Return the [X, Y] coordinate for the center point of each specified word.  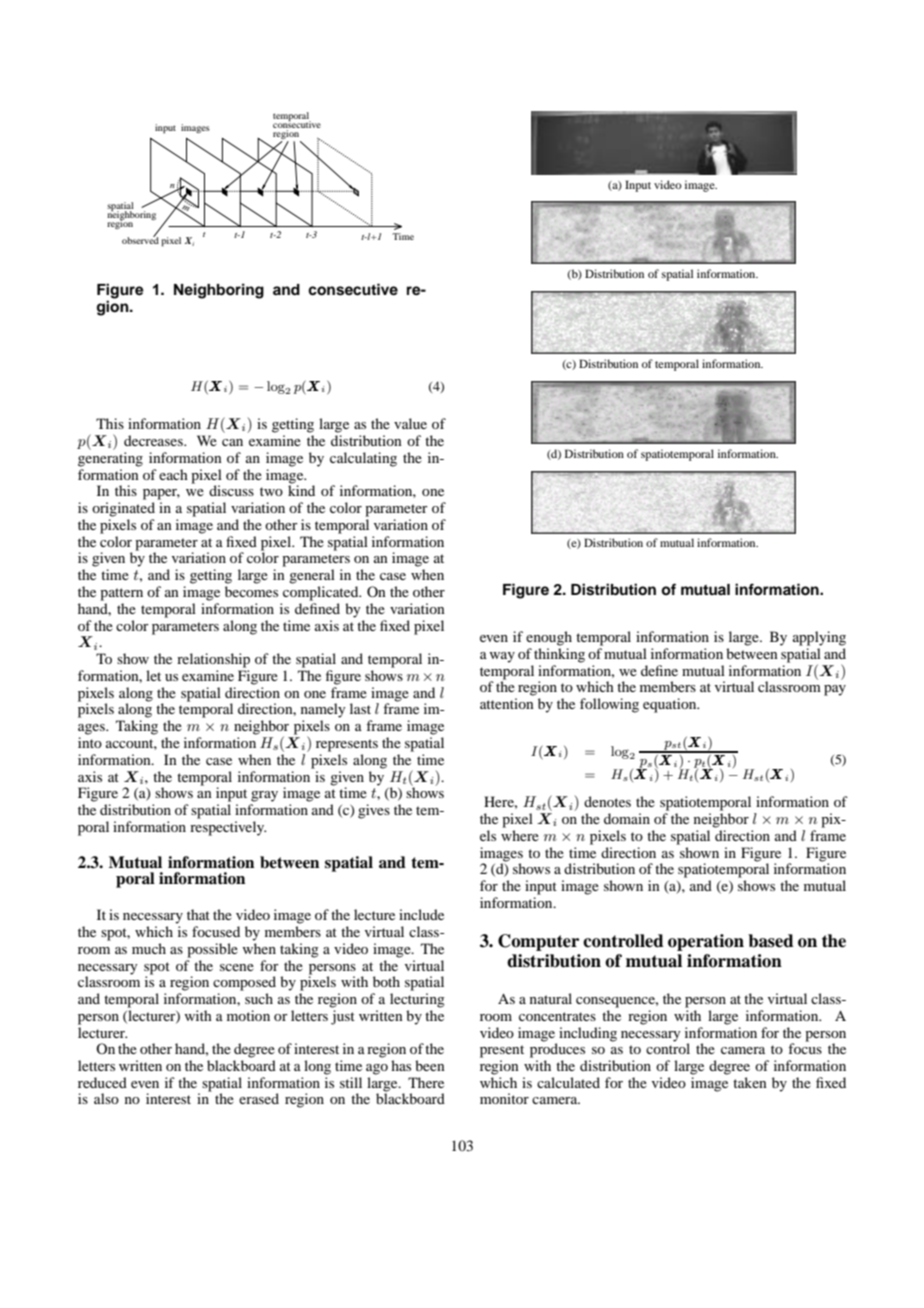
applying [819, 638]
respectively [228, 827]
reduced [102, 1082]
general [312, 576]
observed [140, 239]
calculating [363, 459]
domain [627, 818]
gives [374, 811]
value [410, 423]
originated [123, 509]
